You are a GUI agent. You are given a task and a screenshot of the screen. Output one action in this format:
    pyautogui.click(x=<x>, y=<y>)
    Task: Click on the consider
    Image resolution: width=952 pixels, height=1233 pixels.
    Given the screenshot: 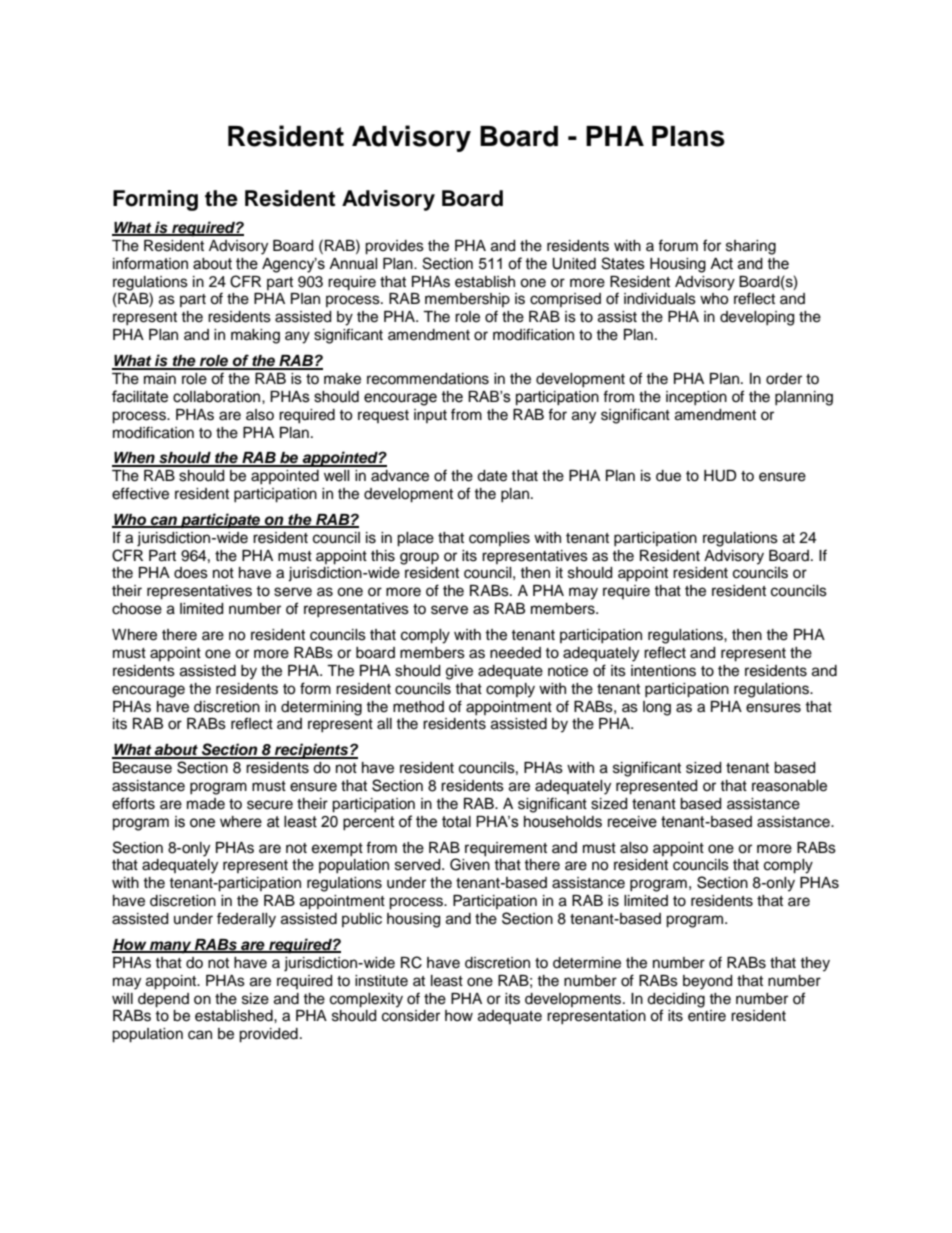 What is the action you would take?
    pyautogui.click(x=411, y=1016)
